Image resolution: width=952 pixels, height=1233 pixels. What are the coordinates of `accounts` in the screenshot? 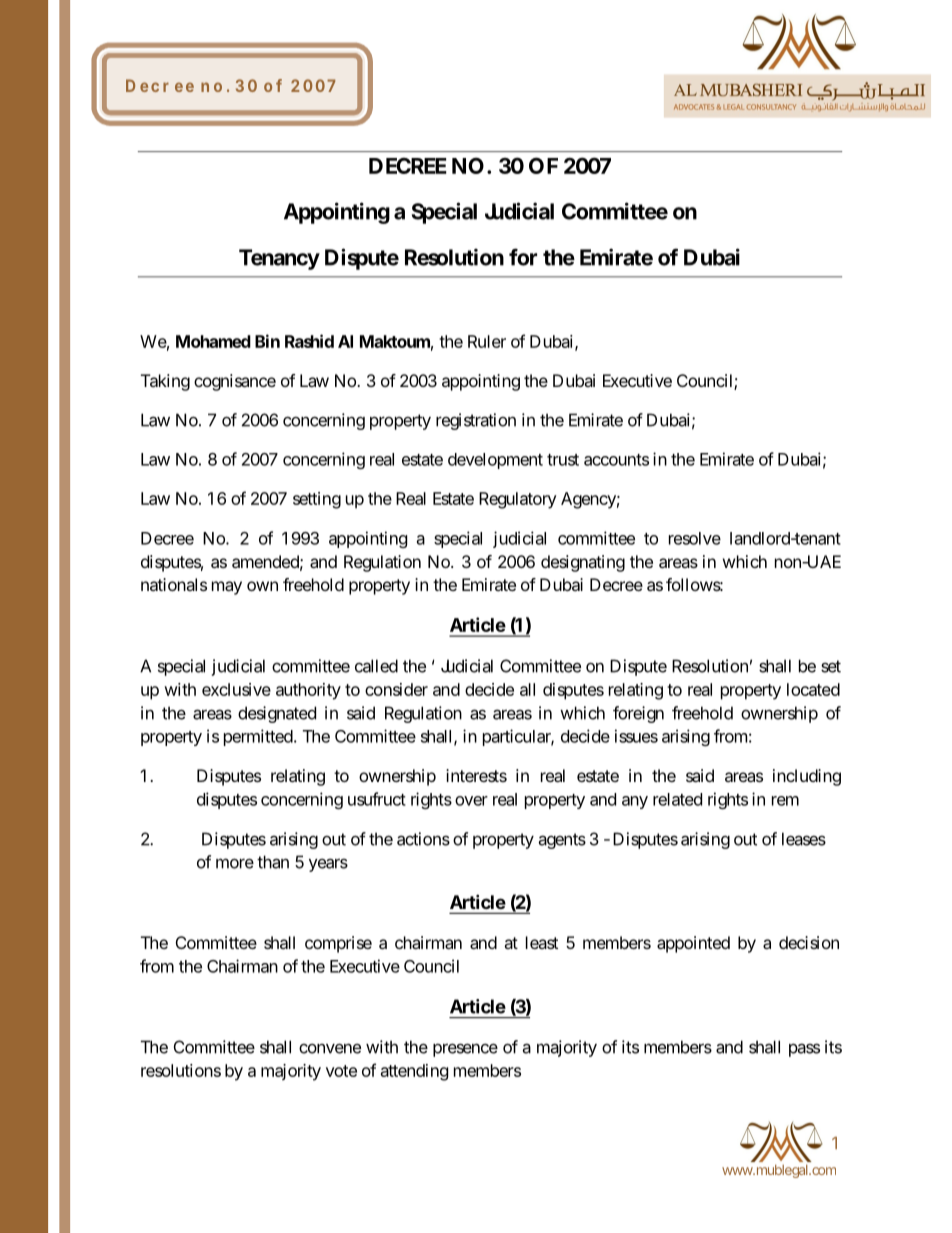 It's located at (616, 460).
